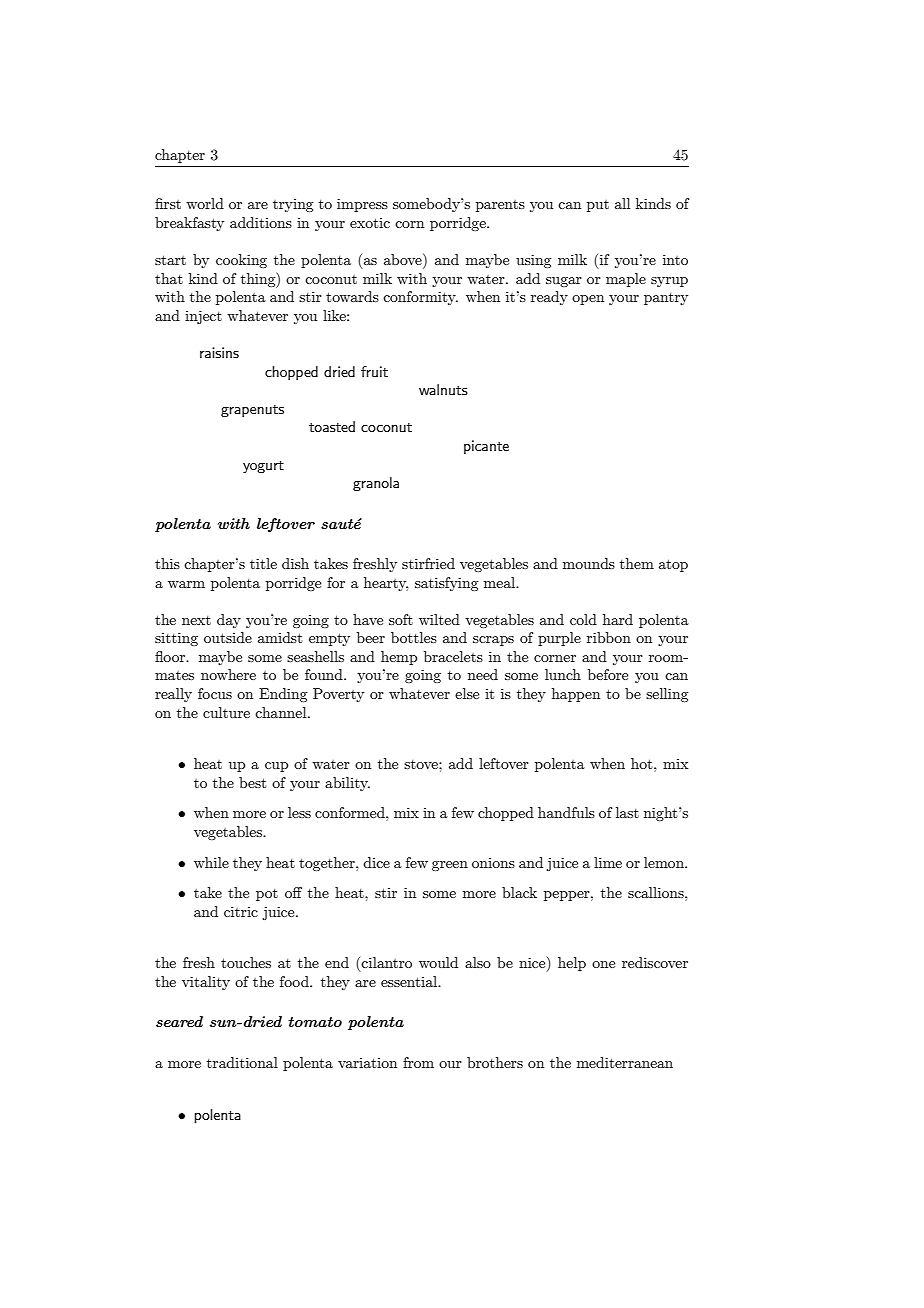  I want to click on from, so click(418, 1062).
